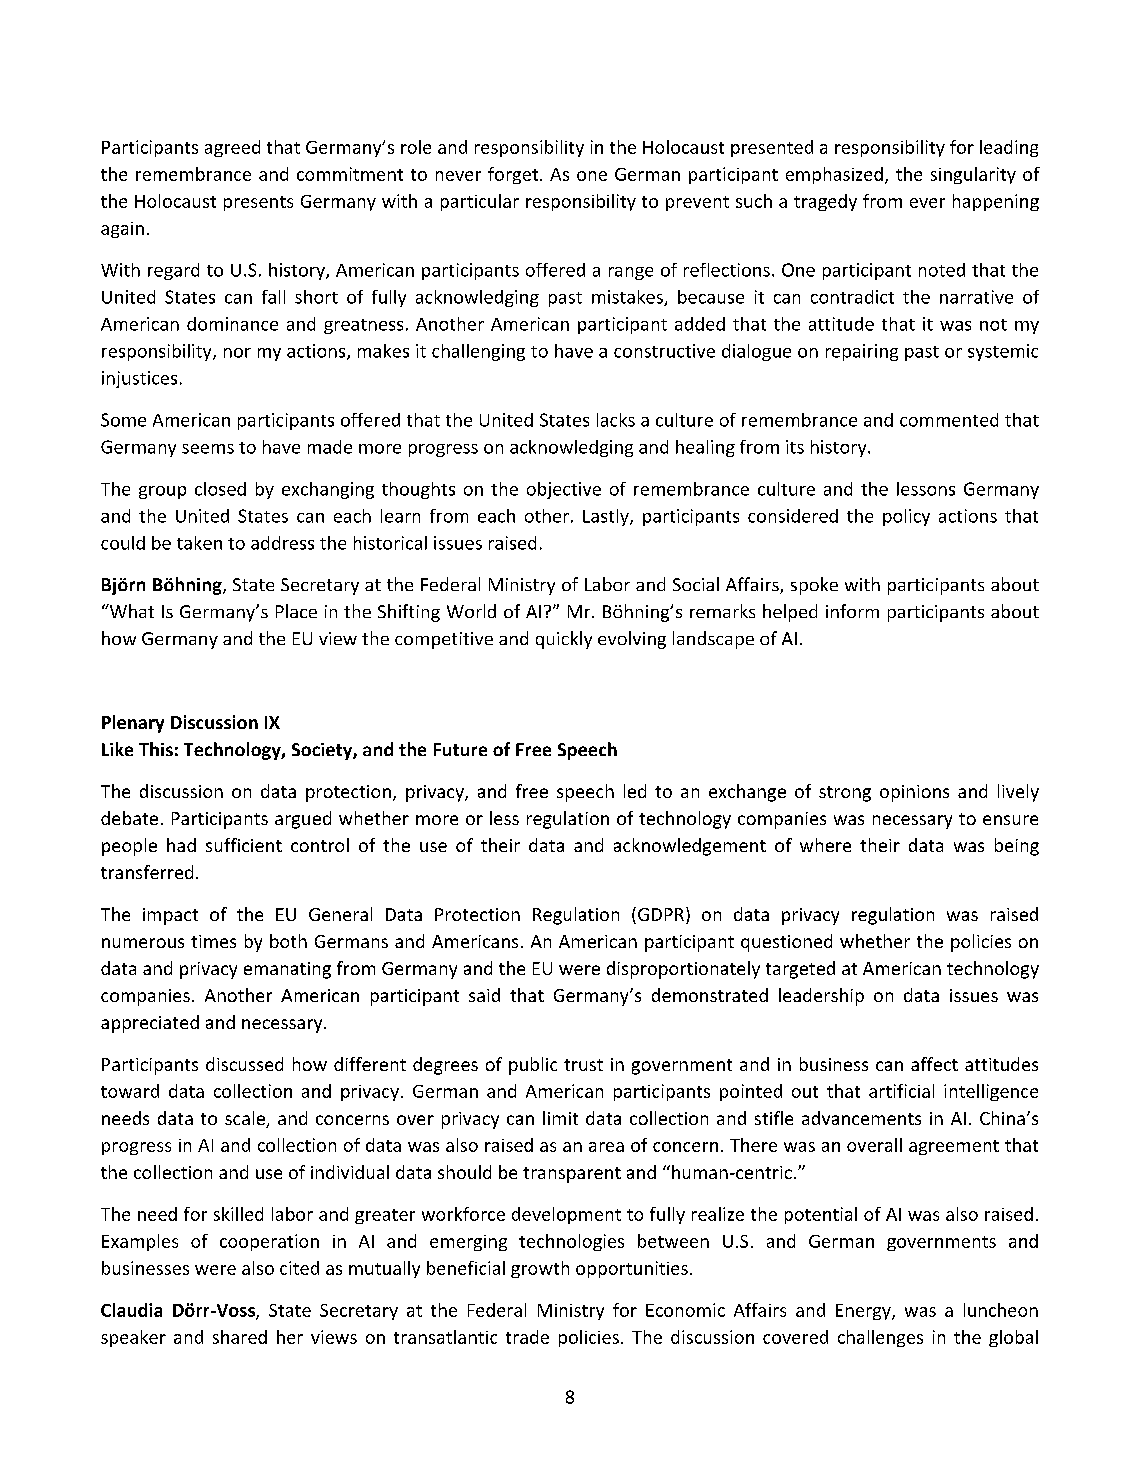 The height and width of the screenshot is (1476, 1140). What do you see at coordinates (914, 793) in the screenshot?
I see `opinions` at bounding box center [914, 793].
